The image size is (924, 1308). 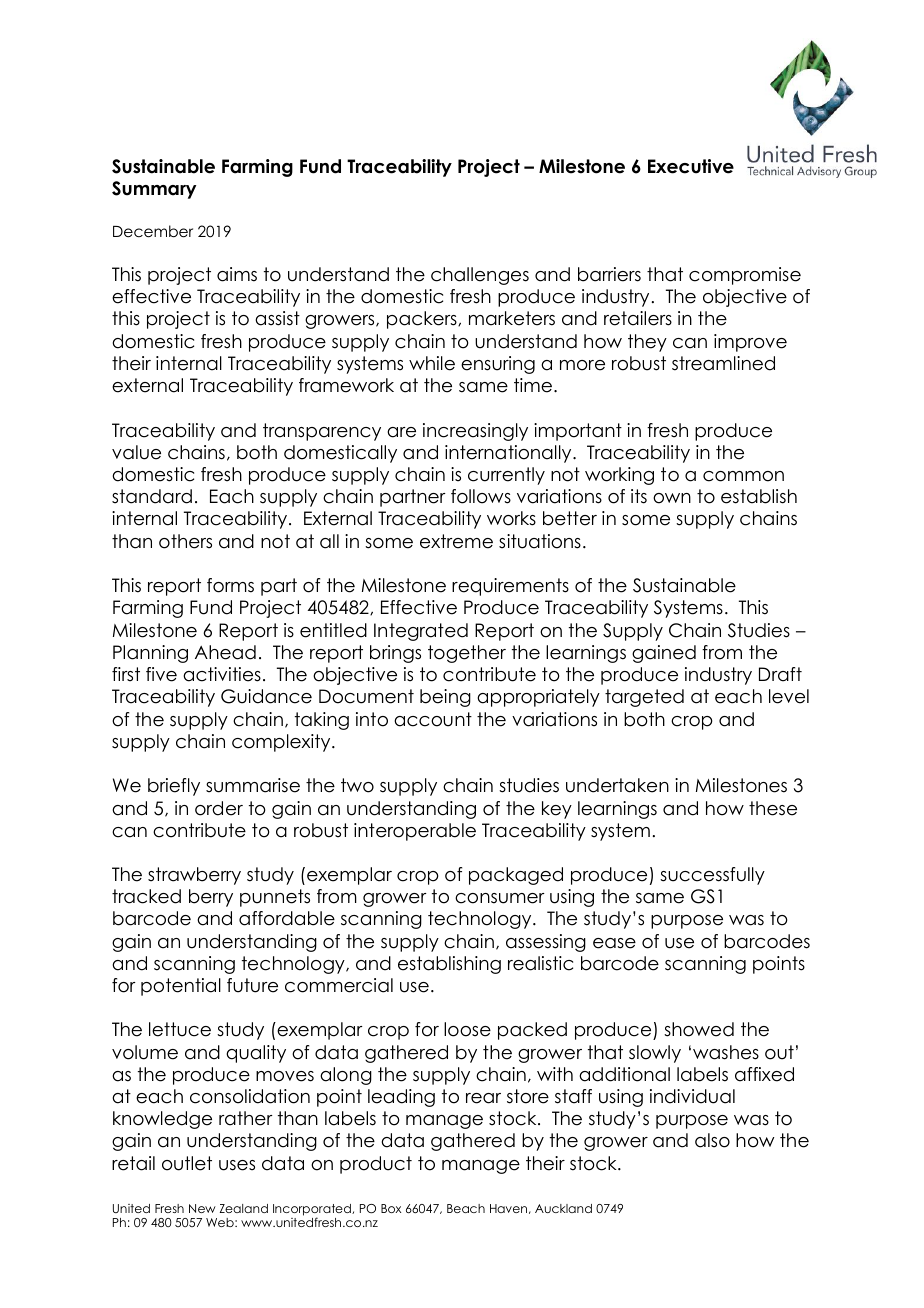 What do you see at coordinates (391, 1208) in the screenshot?
I see `Box` at bounding box center [391, 1208].
